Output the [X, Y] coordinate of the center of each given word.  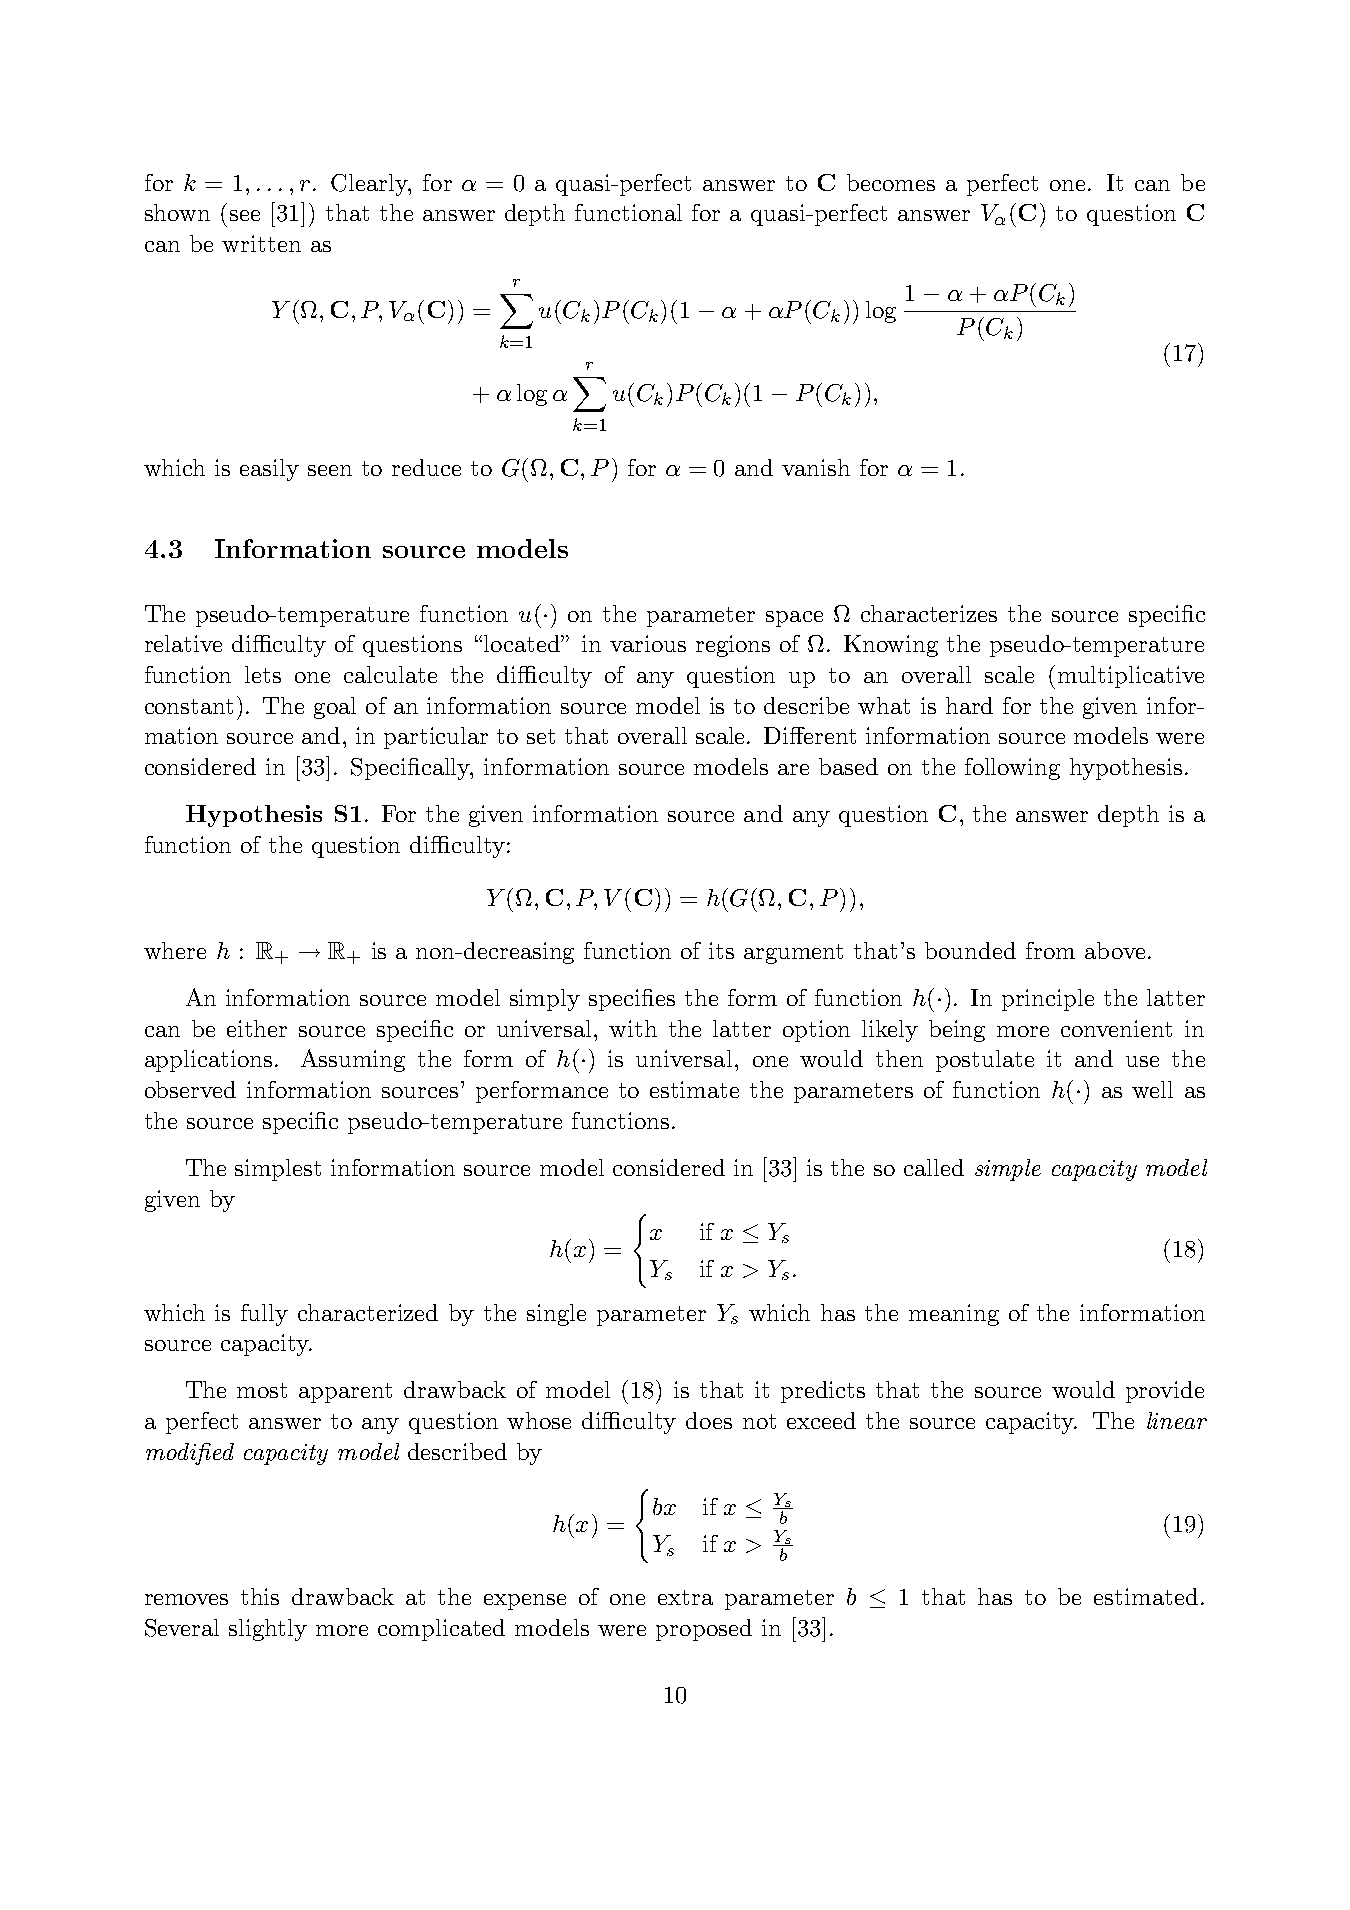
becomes [891, 182]
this [260, 1596]
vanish [816, 467]
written [261, 243]
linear [1177, 1420]
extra [685, 1597]
